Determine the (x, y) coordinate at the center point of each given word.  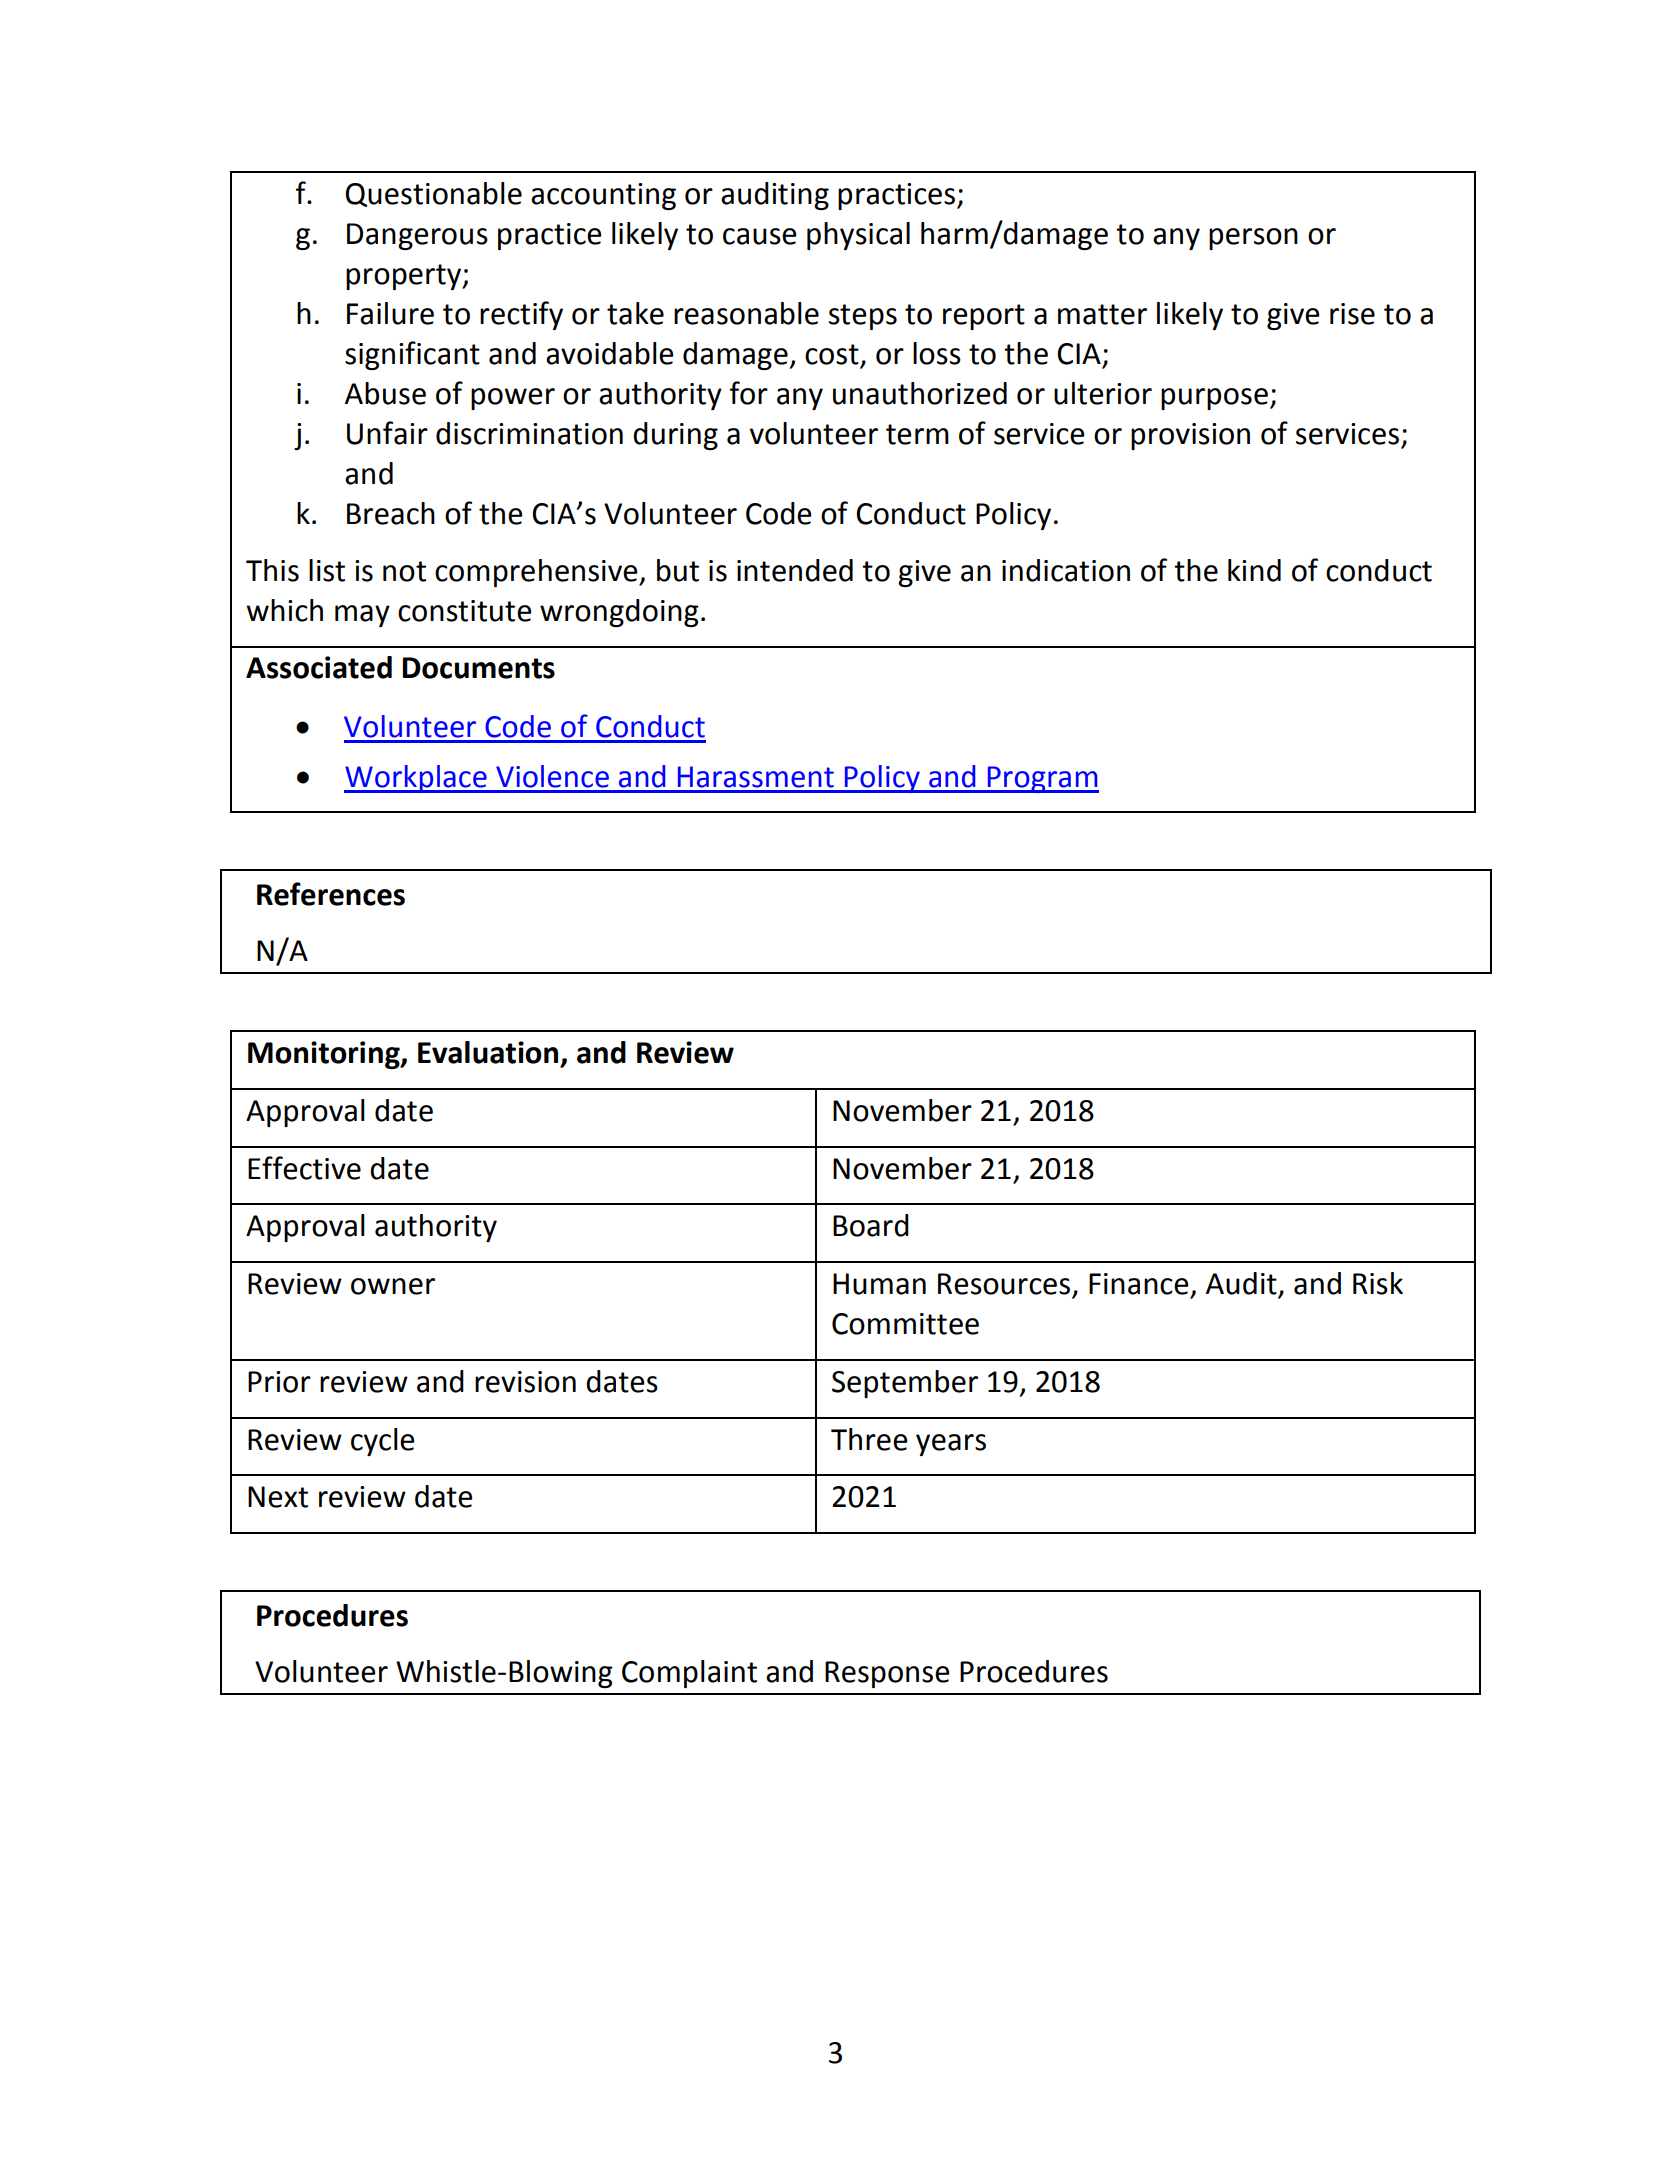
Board (871, 1225)
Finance (1138, 1284)
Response (887, 1674)
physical (858, 236)
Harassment (756, 777)
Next (278, 1497)
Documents (478, 668)
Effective (304, 1168)
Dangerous (417, 236)
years (951, 1445)
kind (1254, 570)
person (1253, 239)
